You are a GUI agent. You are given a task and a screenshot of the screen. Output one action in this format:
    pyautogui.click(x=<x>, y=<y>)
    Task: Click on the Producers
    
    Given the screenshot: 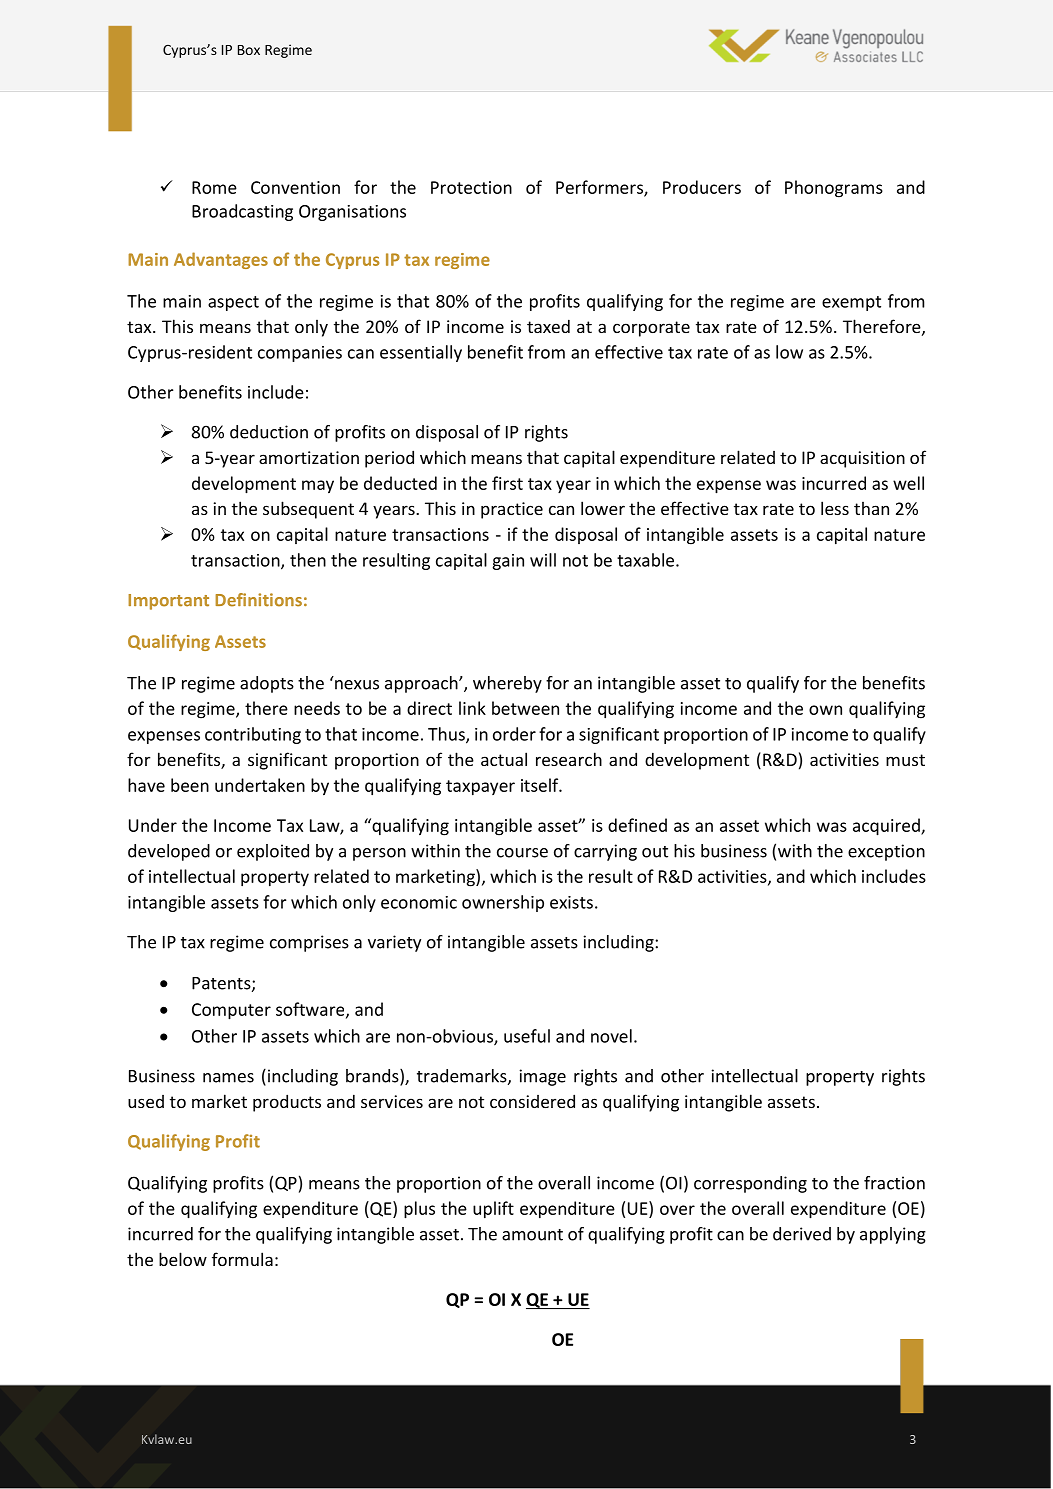 What is the action you would take?
    pyautogui.click(x=702, y=187)
